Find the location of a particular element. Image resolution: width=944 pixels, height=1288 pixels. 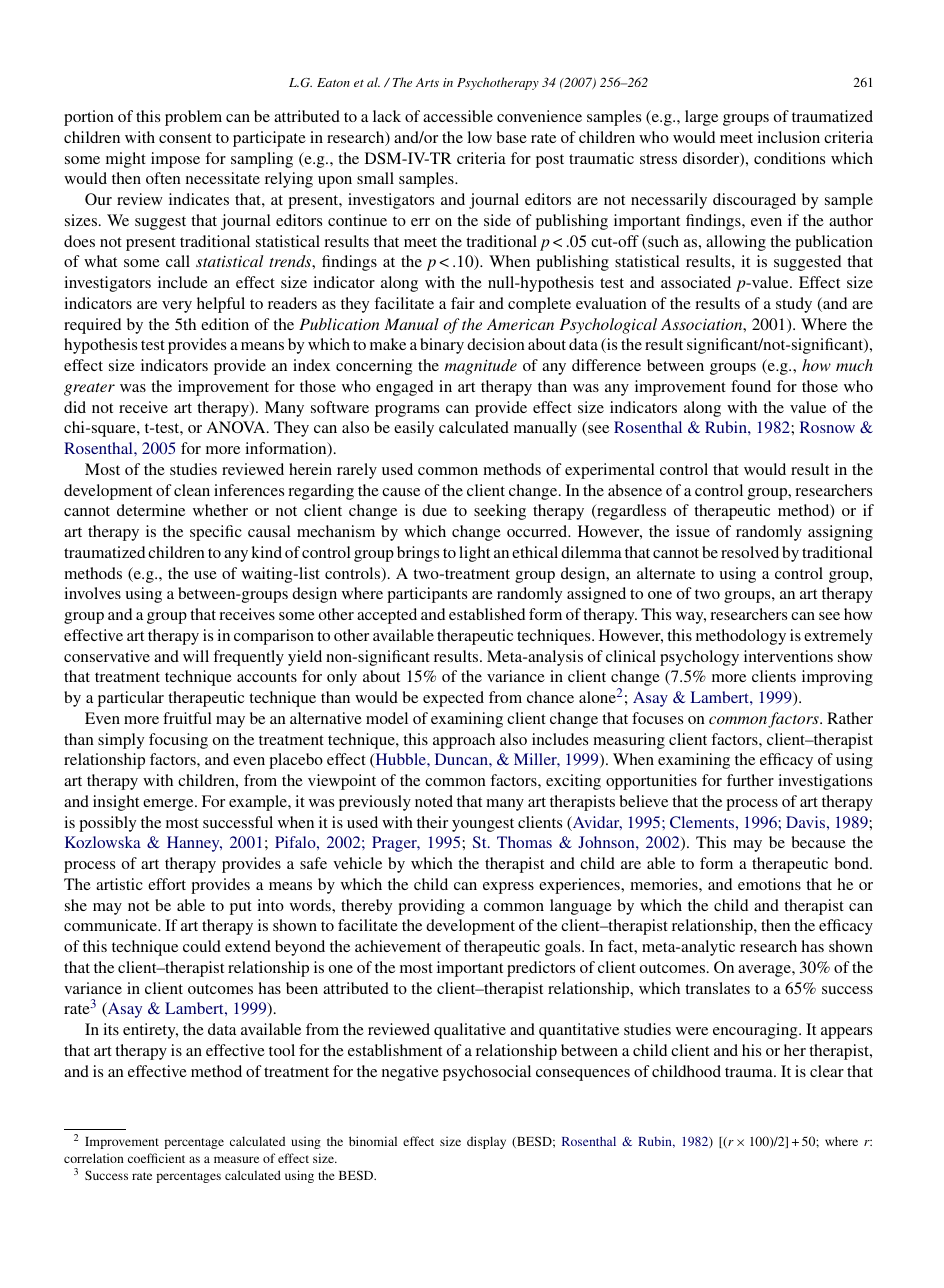

due is located at coordinates (434, 510).
